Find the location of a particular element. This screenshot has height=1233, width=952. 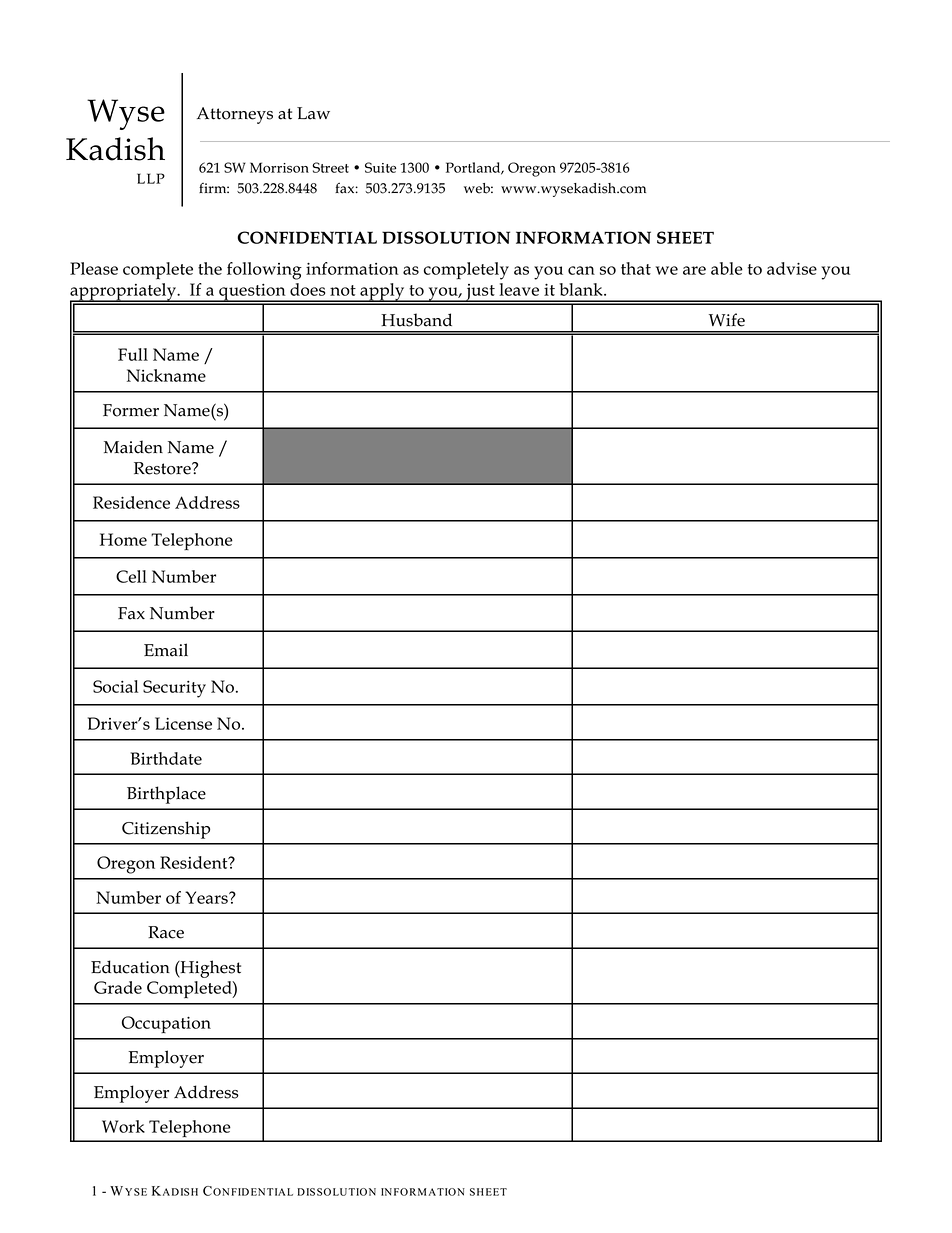

Occupation is located at coordinates (166, 1024).
